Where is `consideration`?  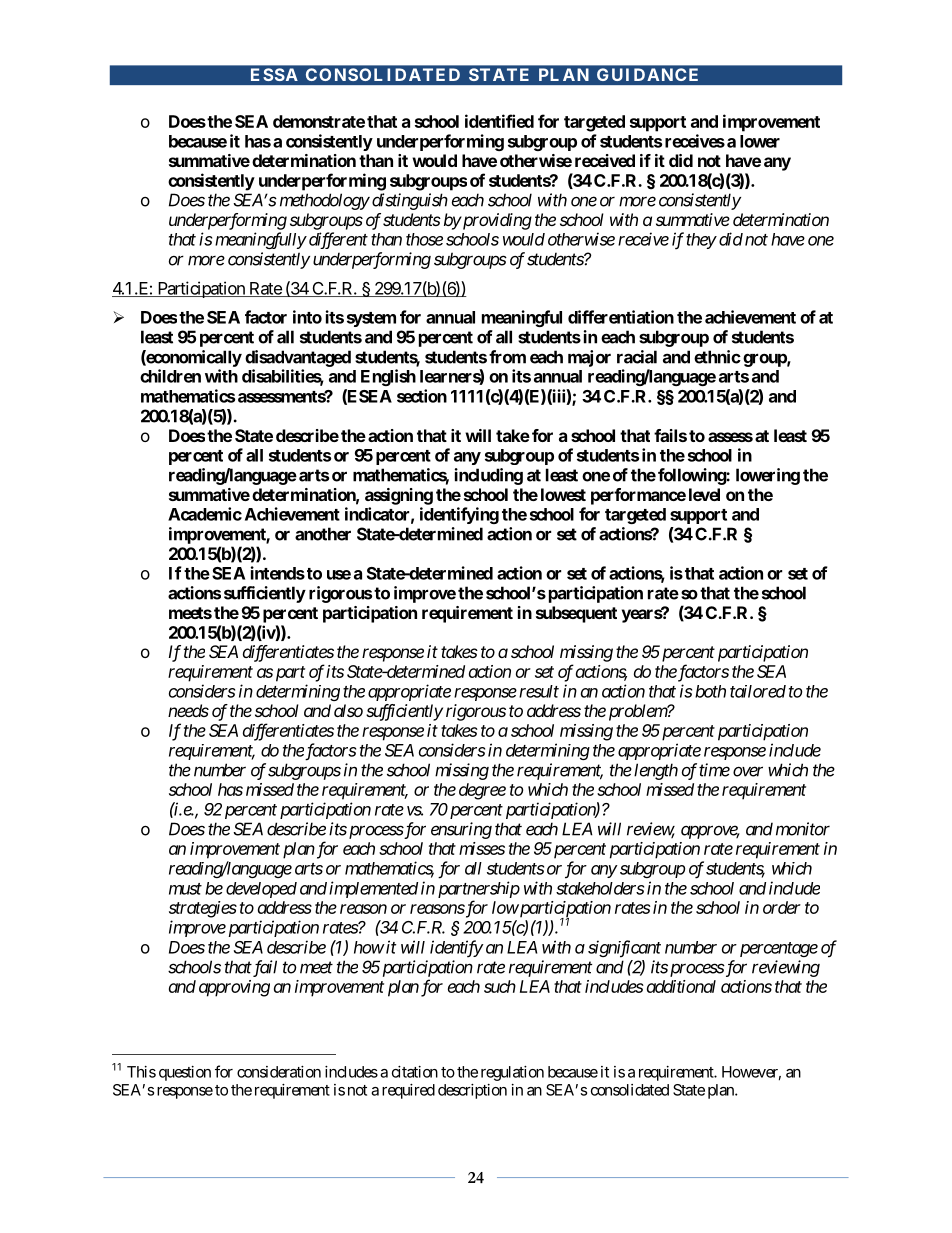
consideration is located at coordinates (279, 1072).
